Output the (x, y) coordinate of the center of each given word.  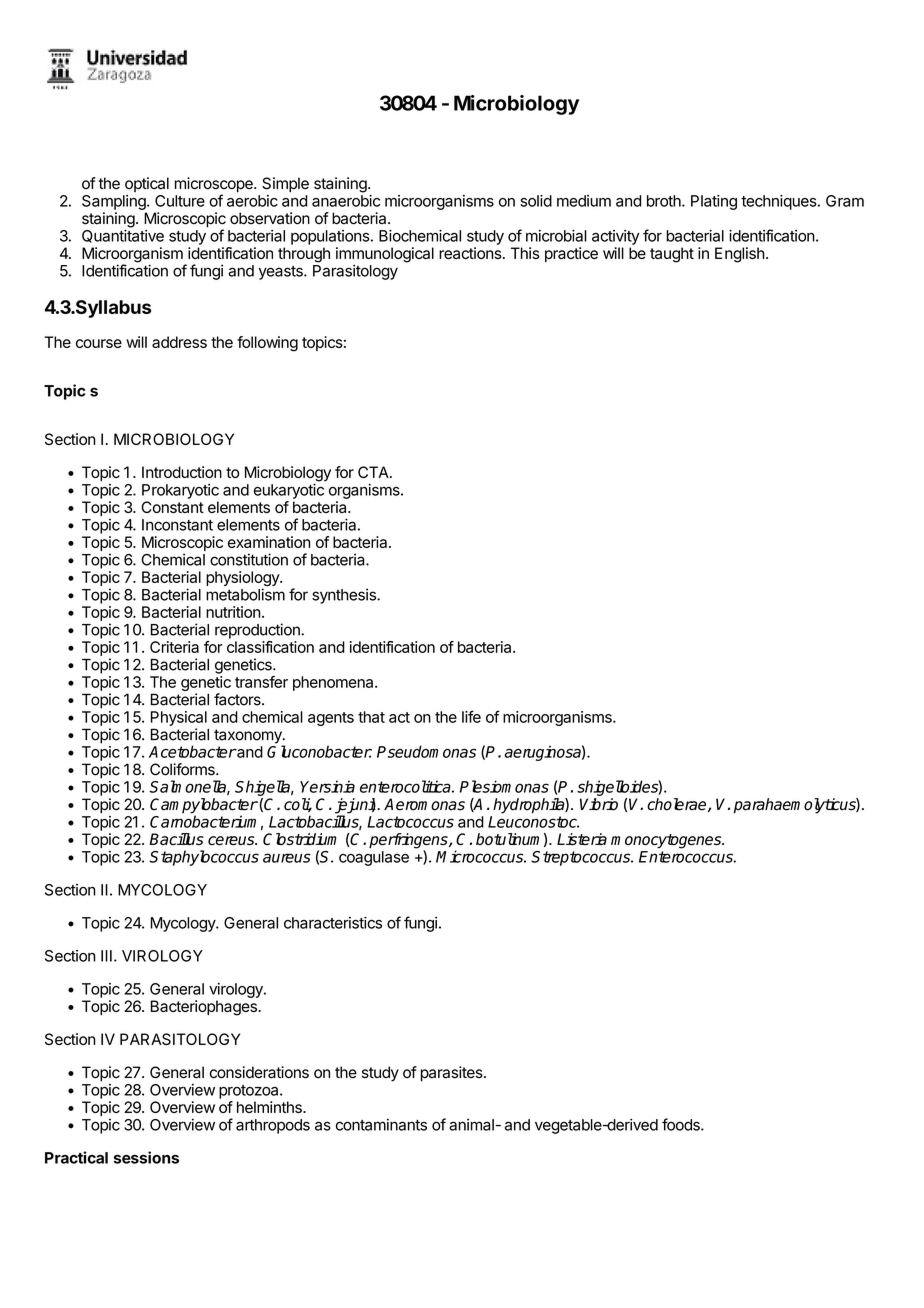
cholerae (678, 805)
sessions (146, 1157)
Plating (714, 202)
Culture (180, 201)
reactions (470, 253)
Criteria (174, 647)
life (471, 716)
